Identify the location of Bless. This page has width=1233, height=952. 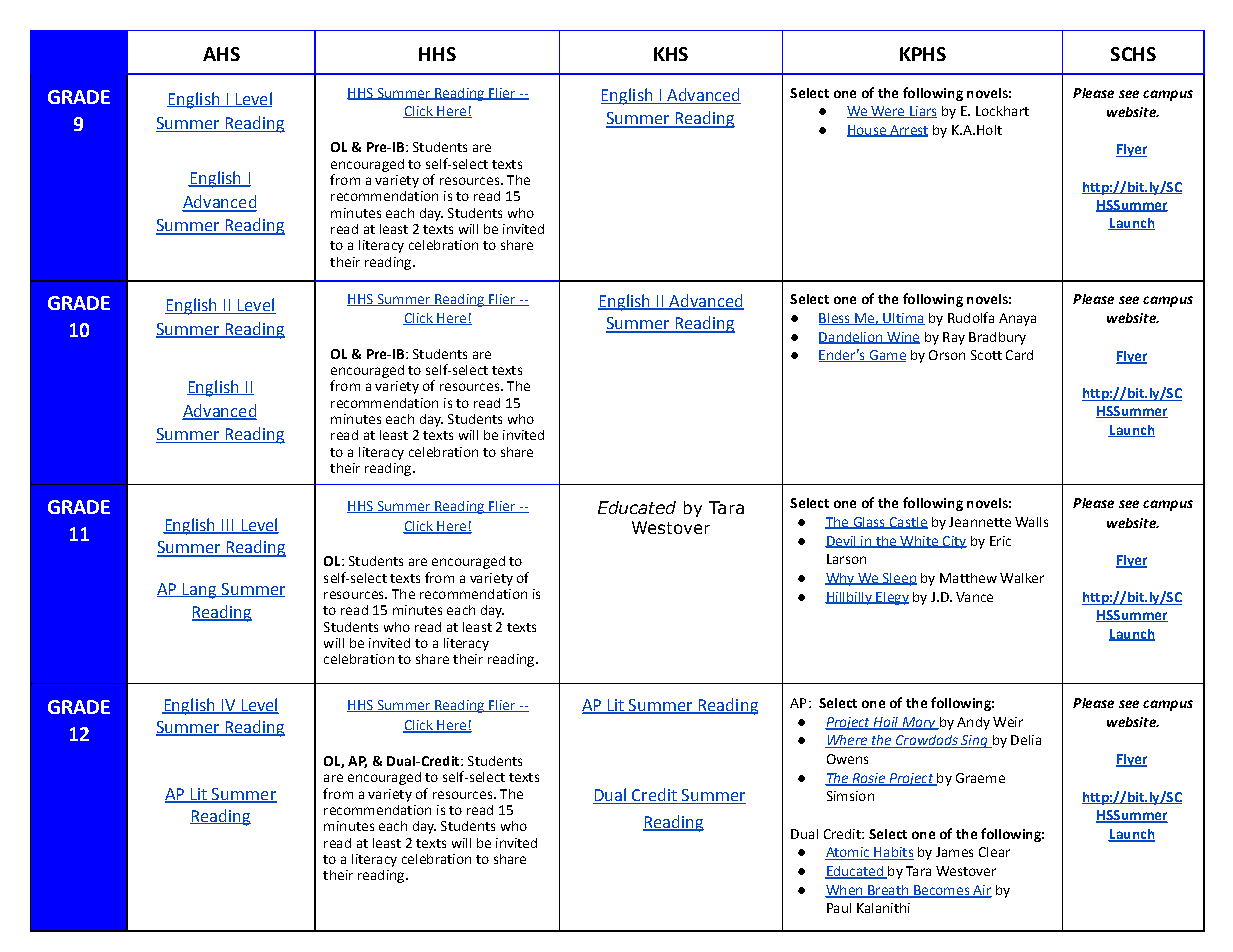
(835, 319).
